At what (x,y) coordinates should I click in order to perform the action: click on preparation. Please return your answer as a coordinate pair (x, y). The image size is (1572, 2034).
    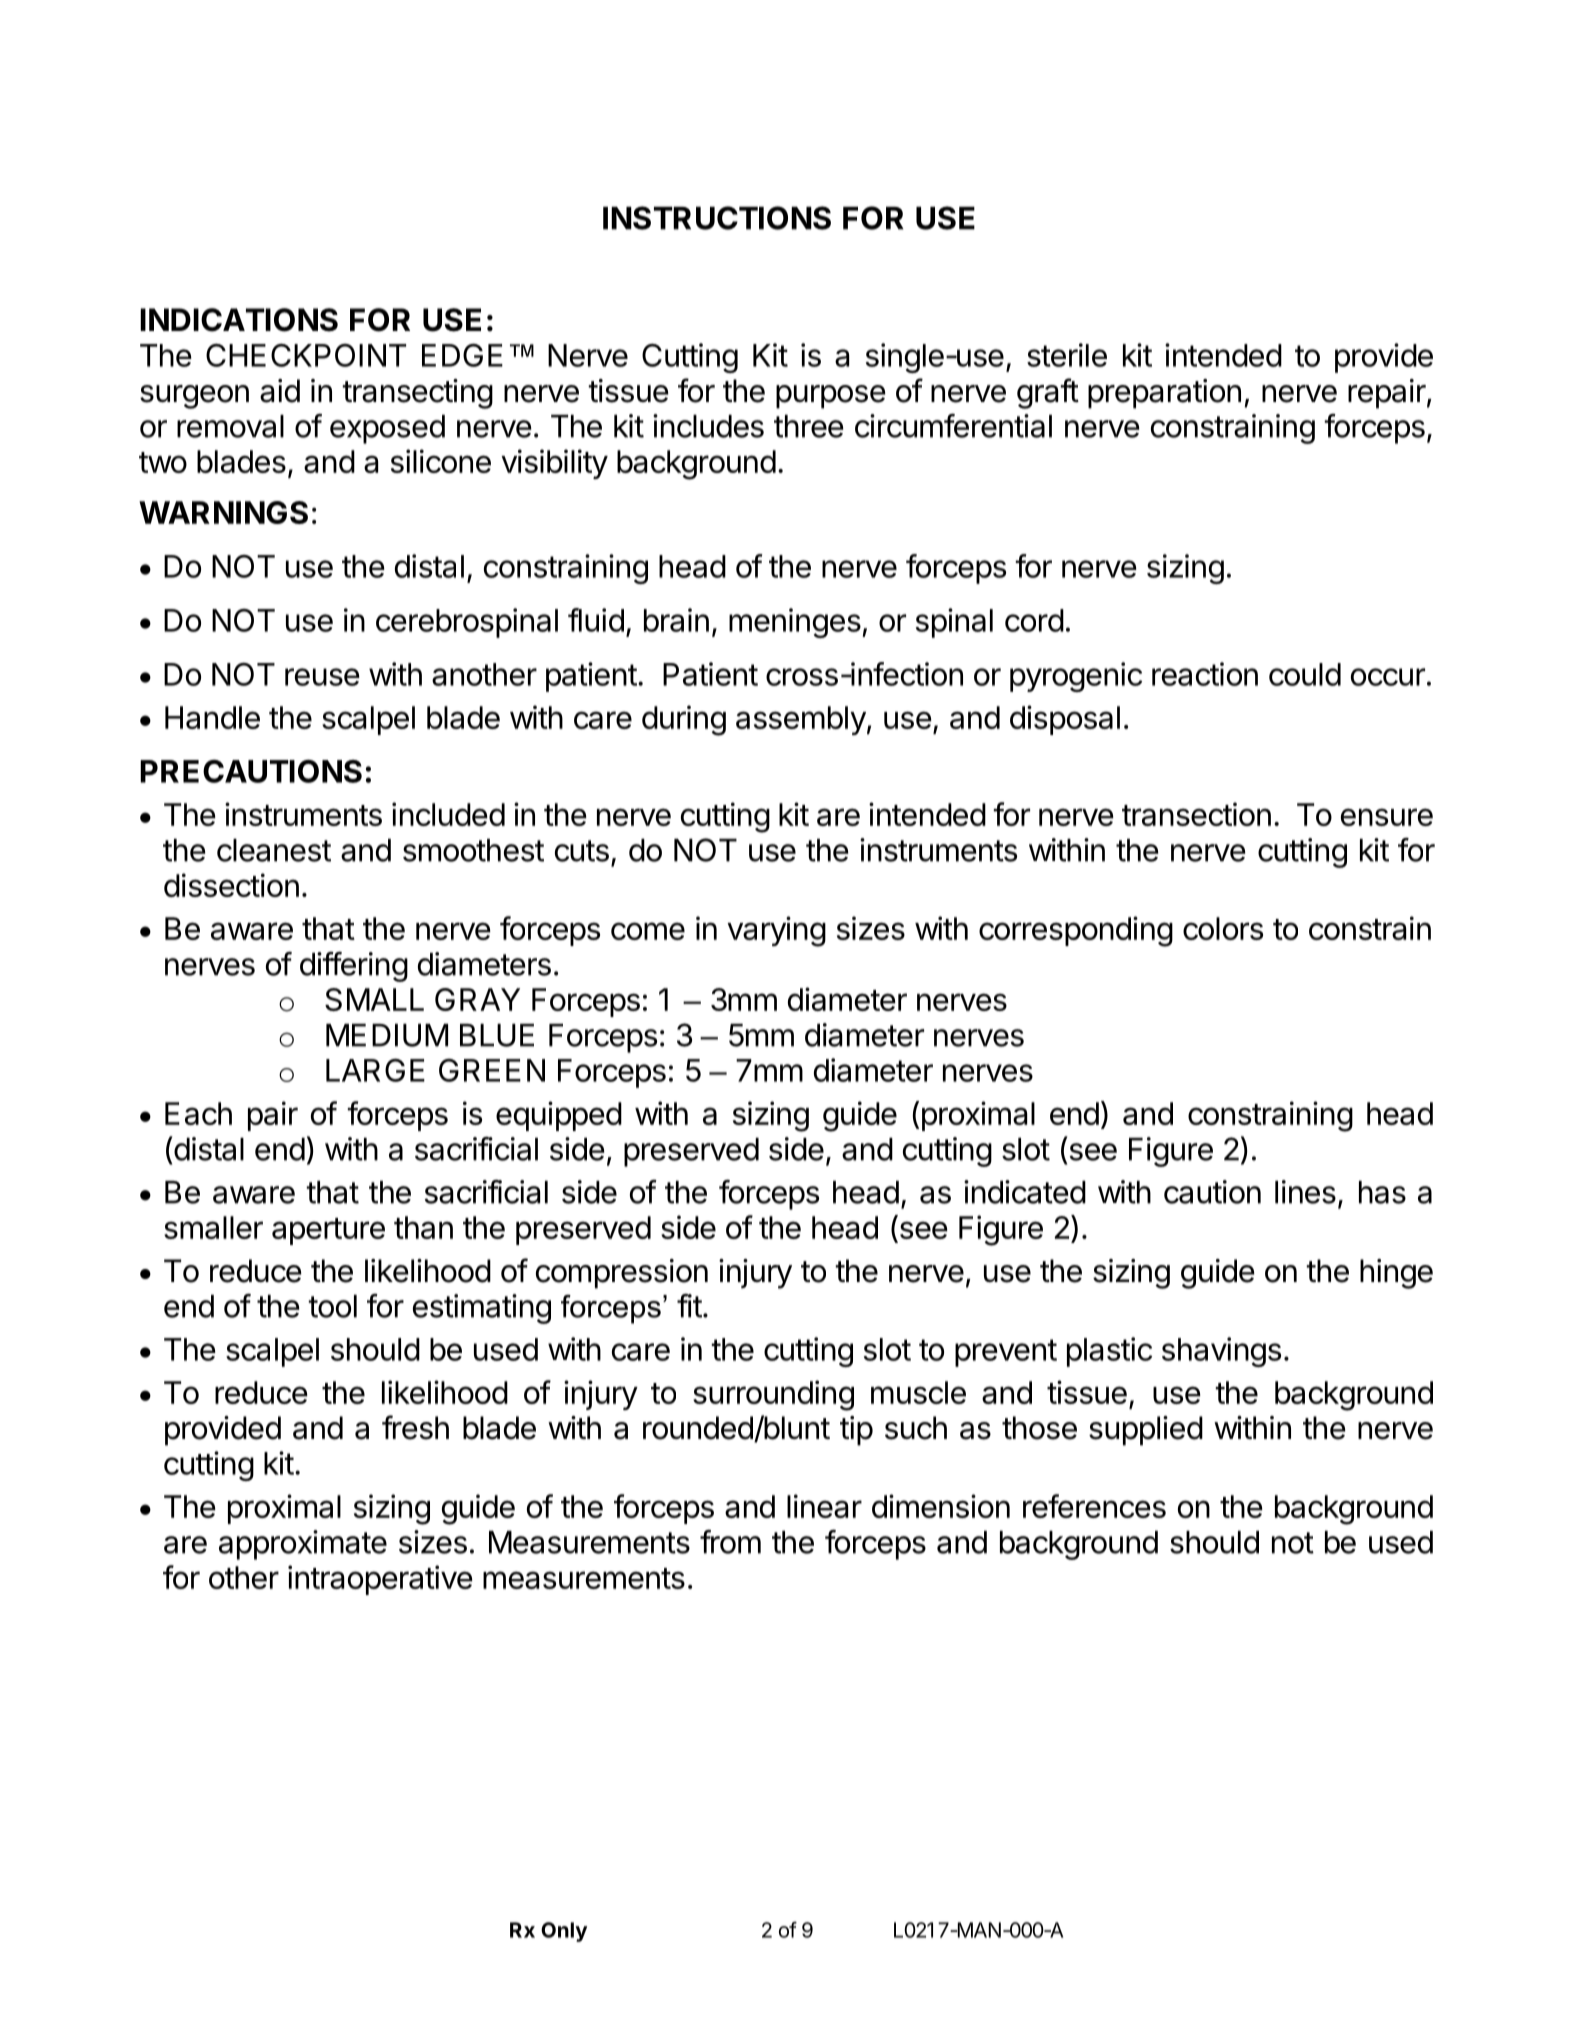
    Looking at the image, I should click on (1164, 394).
